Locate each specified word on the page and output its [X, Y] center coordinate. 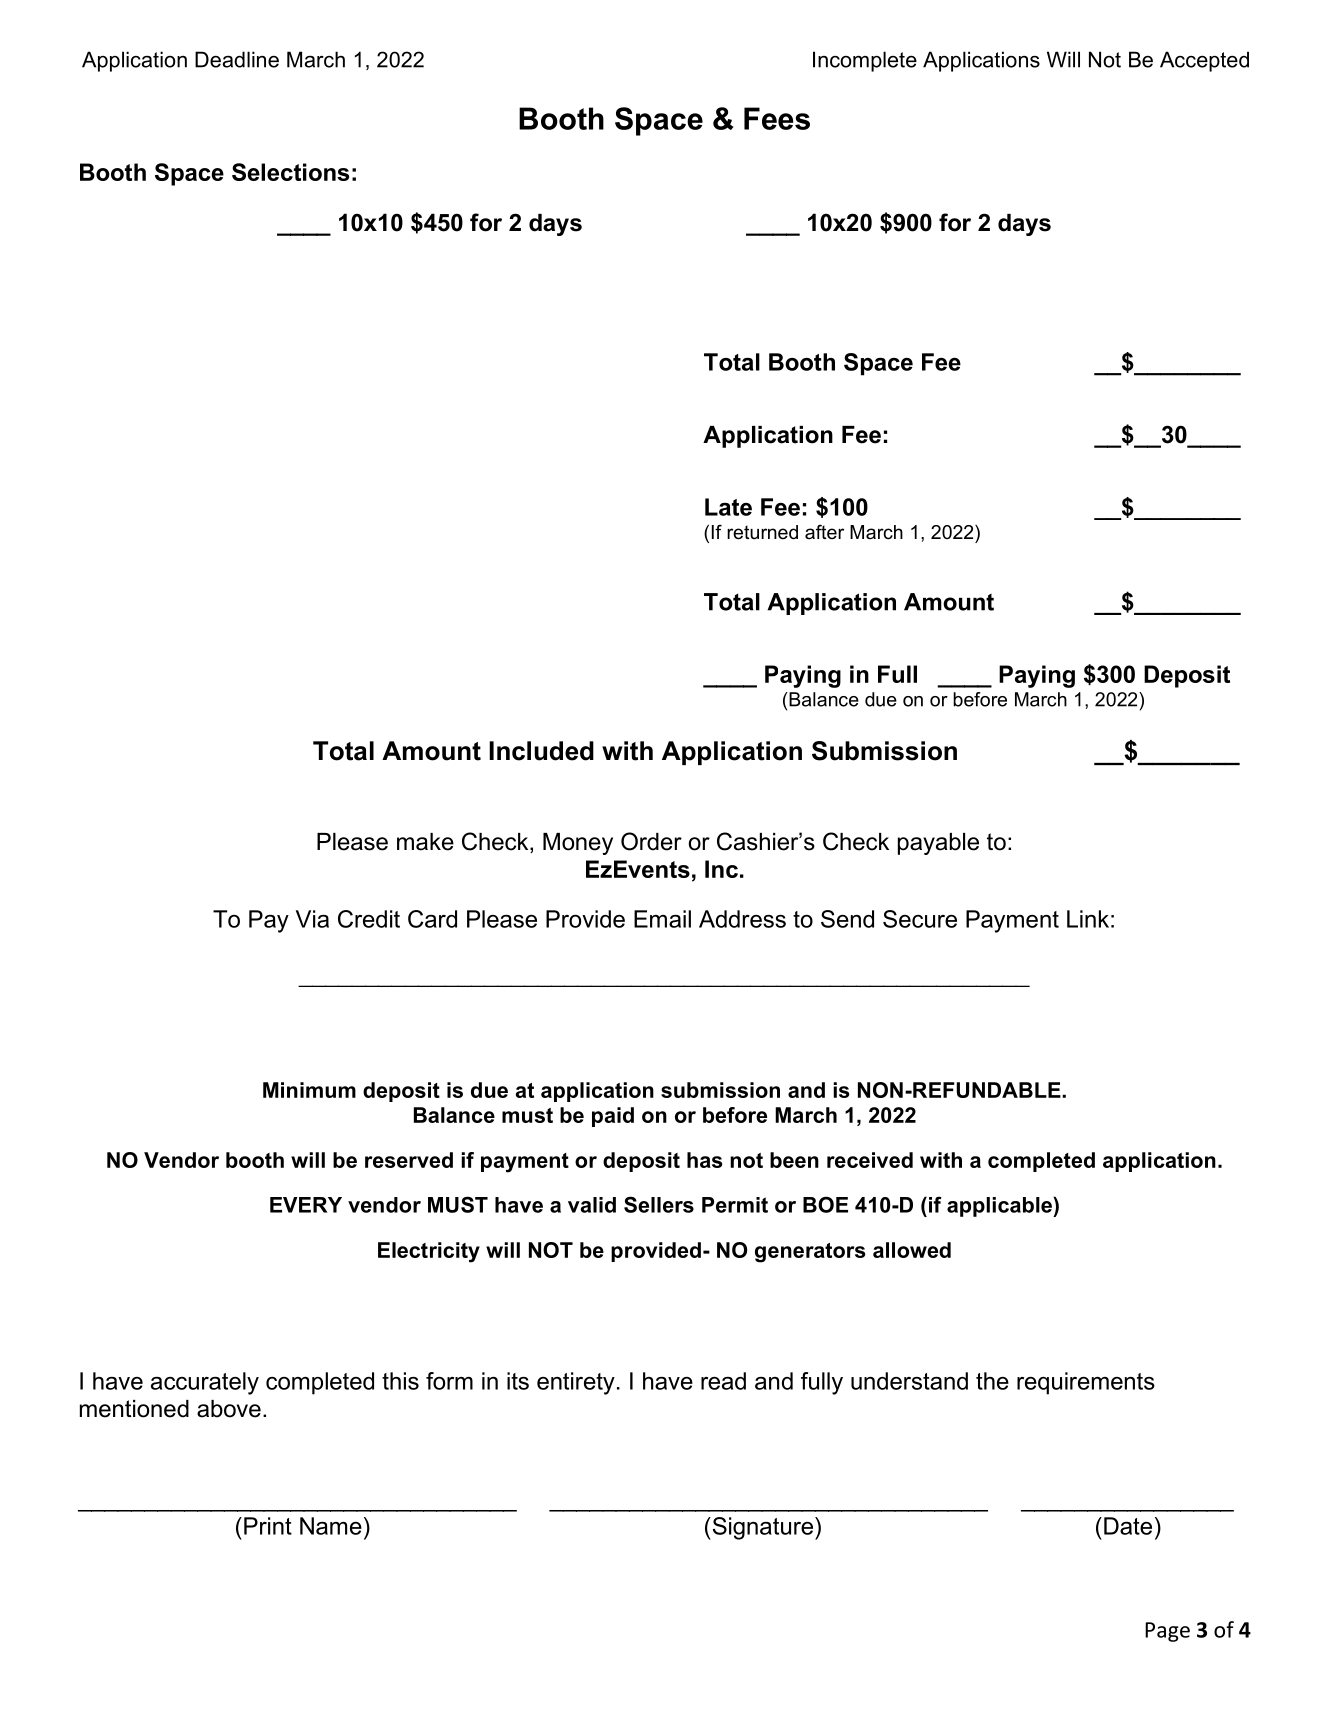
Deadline [237, 59]
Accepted [1204, 61]
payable [938, 844]
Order [651, 841]
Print [268, 1526]
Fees [777, 118]
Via [312, 919]
